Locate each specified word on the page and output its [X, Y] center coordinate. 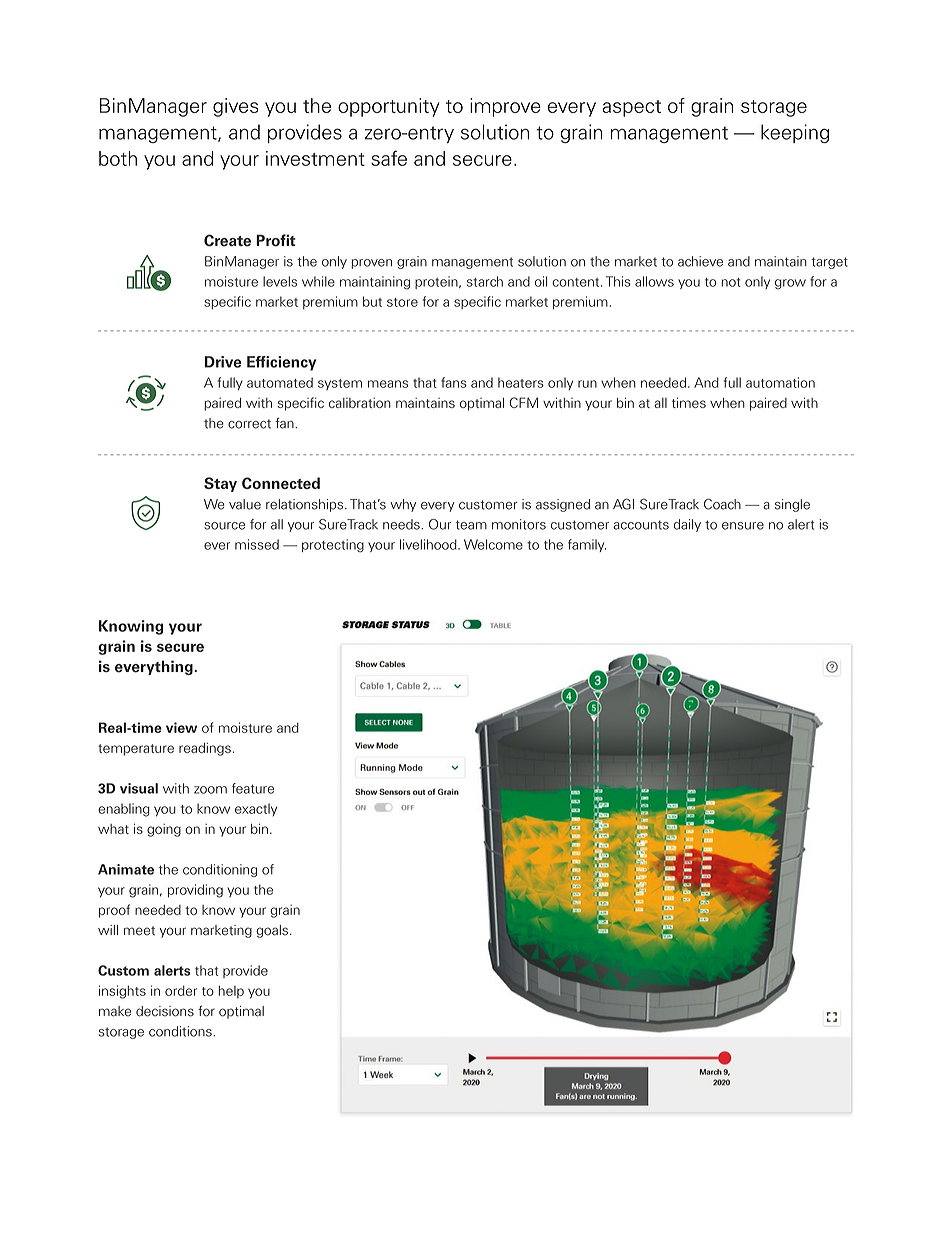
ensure [743, 526]
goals [273, 931]
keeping [795, 133]
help [231, 992]
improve [505, 107]
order [181, 990]
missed [257, 544]
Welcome [493, 544]
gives [236, 107]
